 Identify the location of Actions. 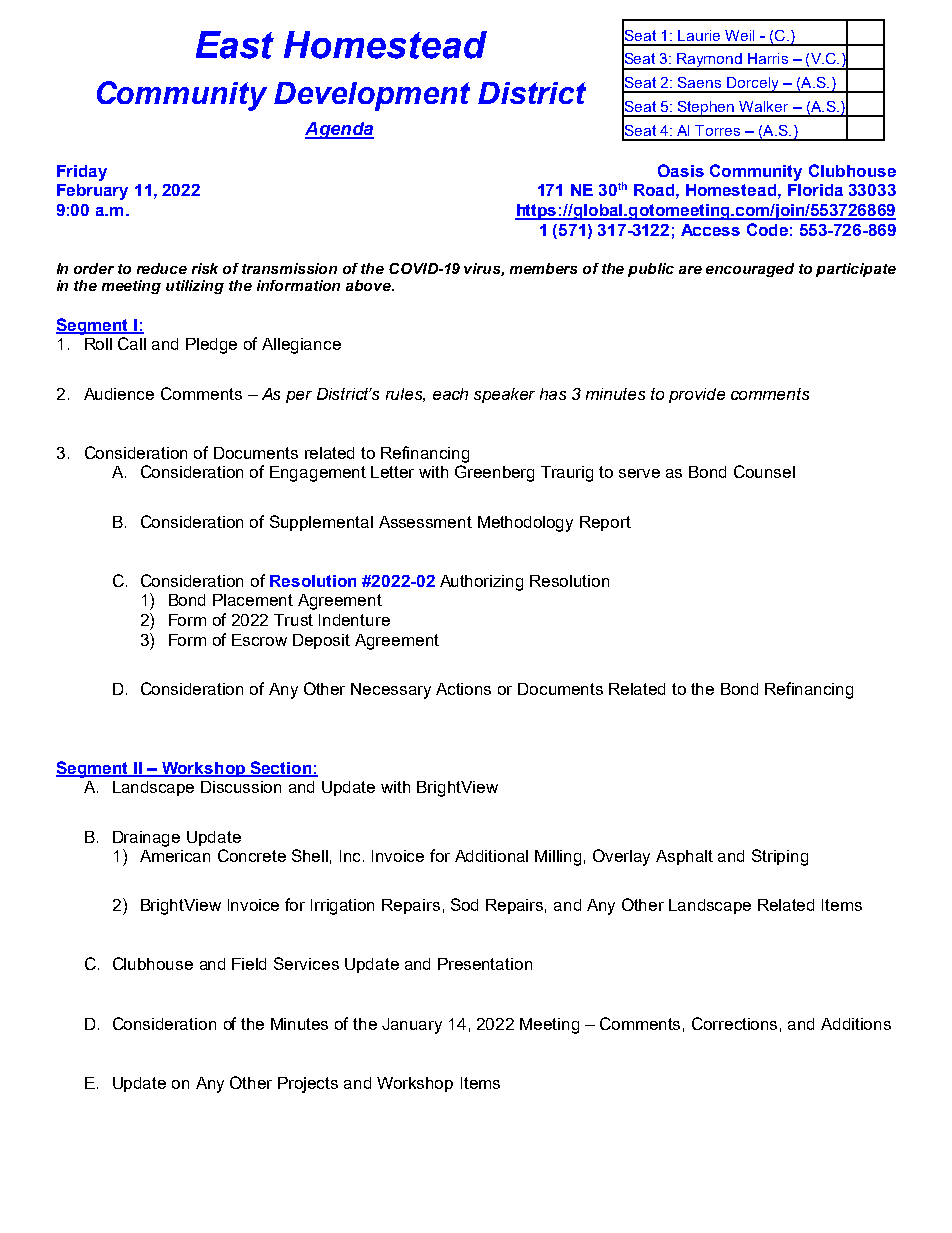
(463, 689).
